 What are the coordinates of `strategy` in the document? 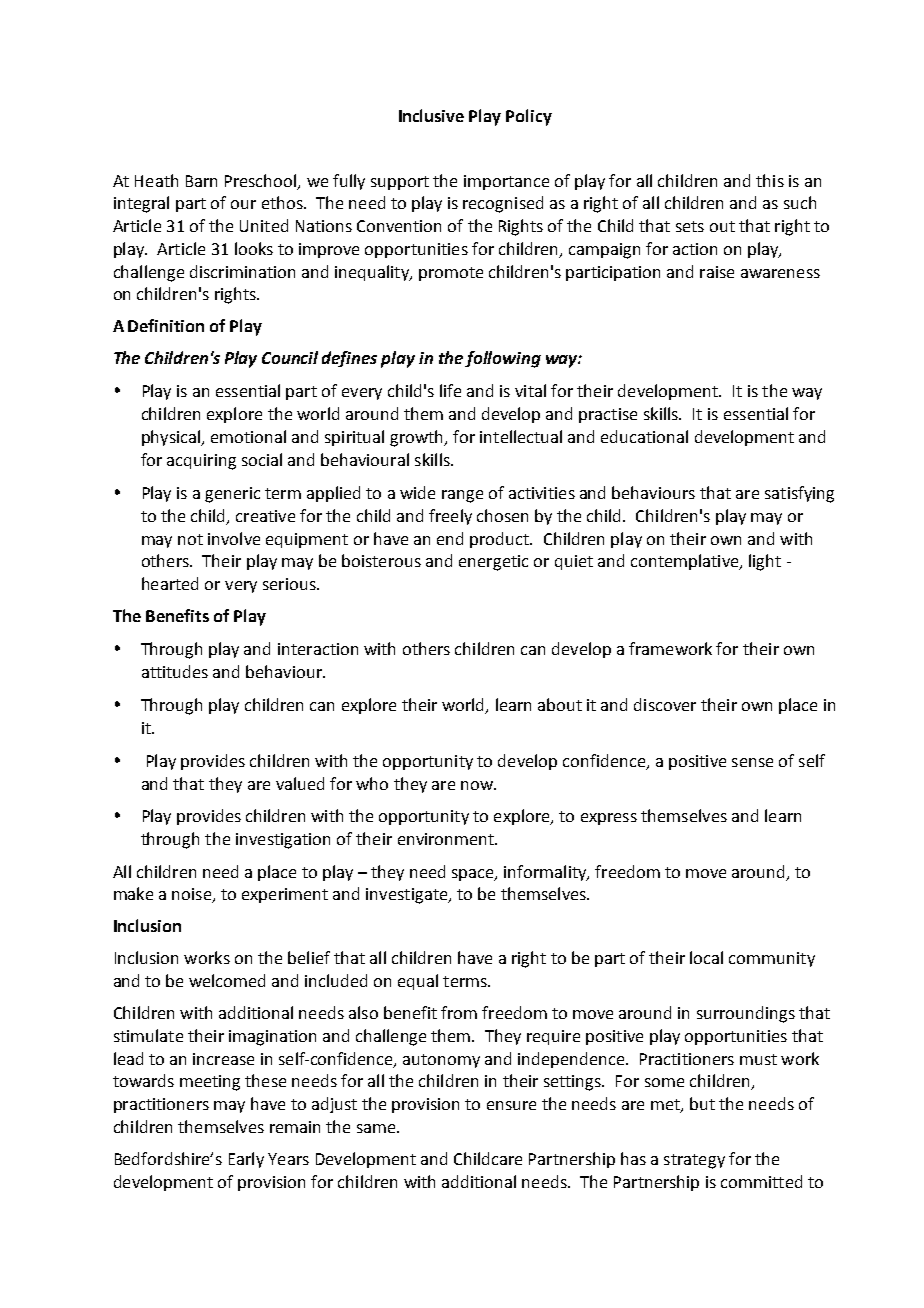 It's located at (694, 1161).
